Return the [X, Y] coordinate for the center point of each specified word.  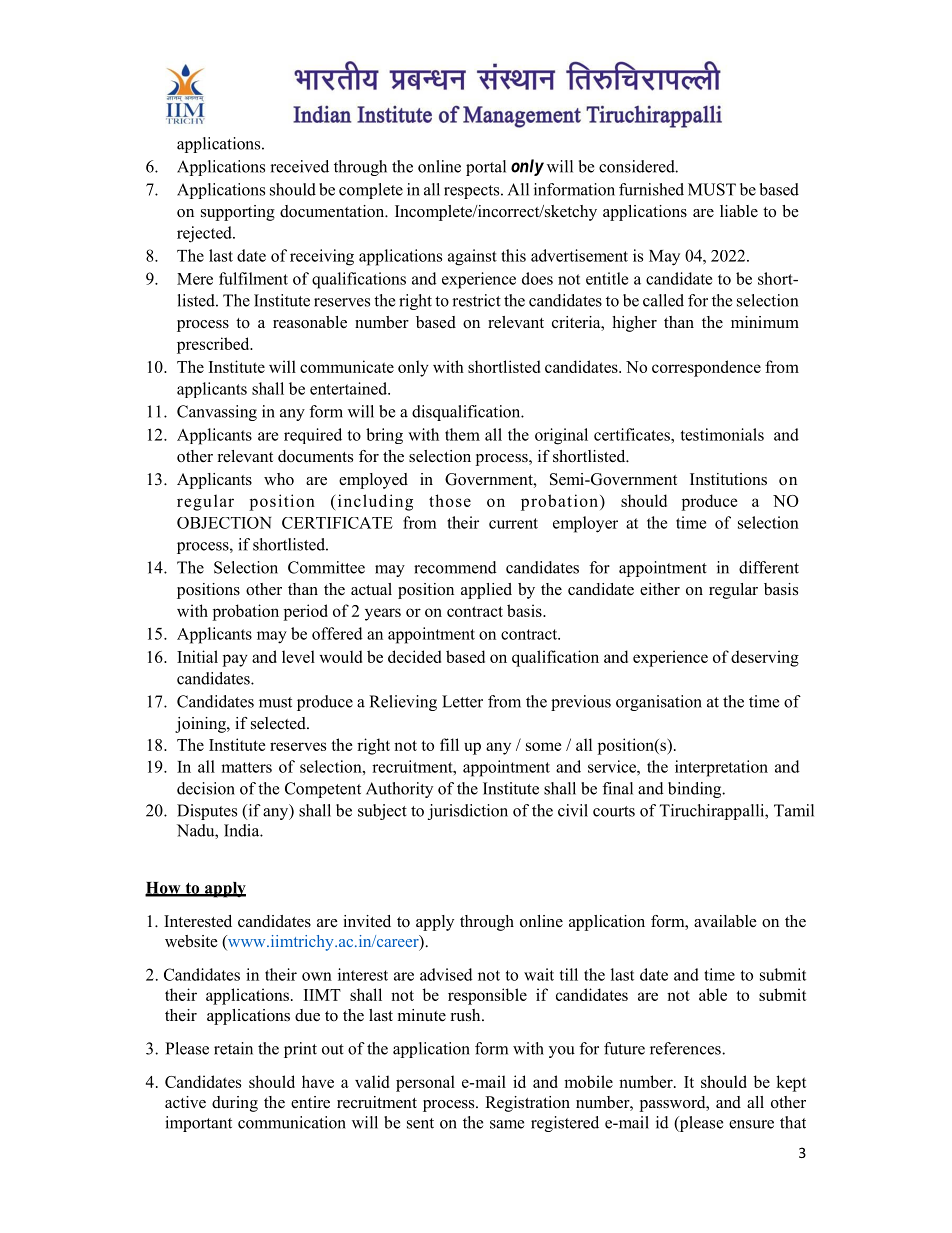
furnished [651, 189]
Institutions [728, 479]
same [507, 1124]
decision [206, 788]
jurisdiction [468, 812]
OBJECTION [224, 523]
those [450, 500]
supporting [238, 213]
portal [486, 168]
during [235, 1104]
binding [696, 790]
